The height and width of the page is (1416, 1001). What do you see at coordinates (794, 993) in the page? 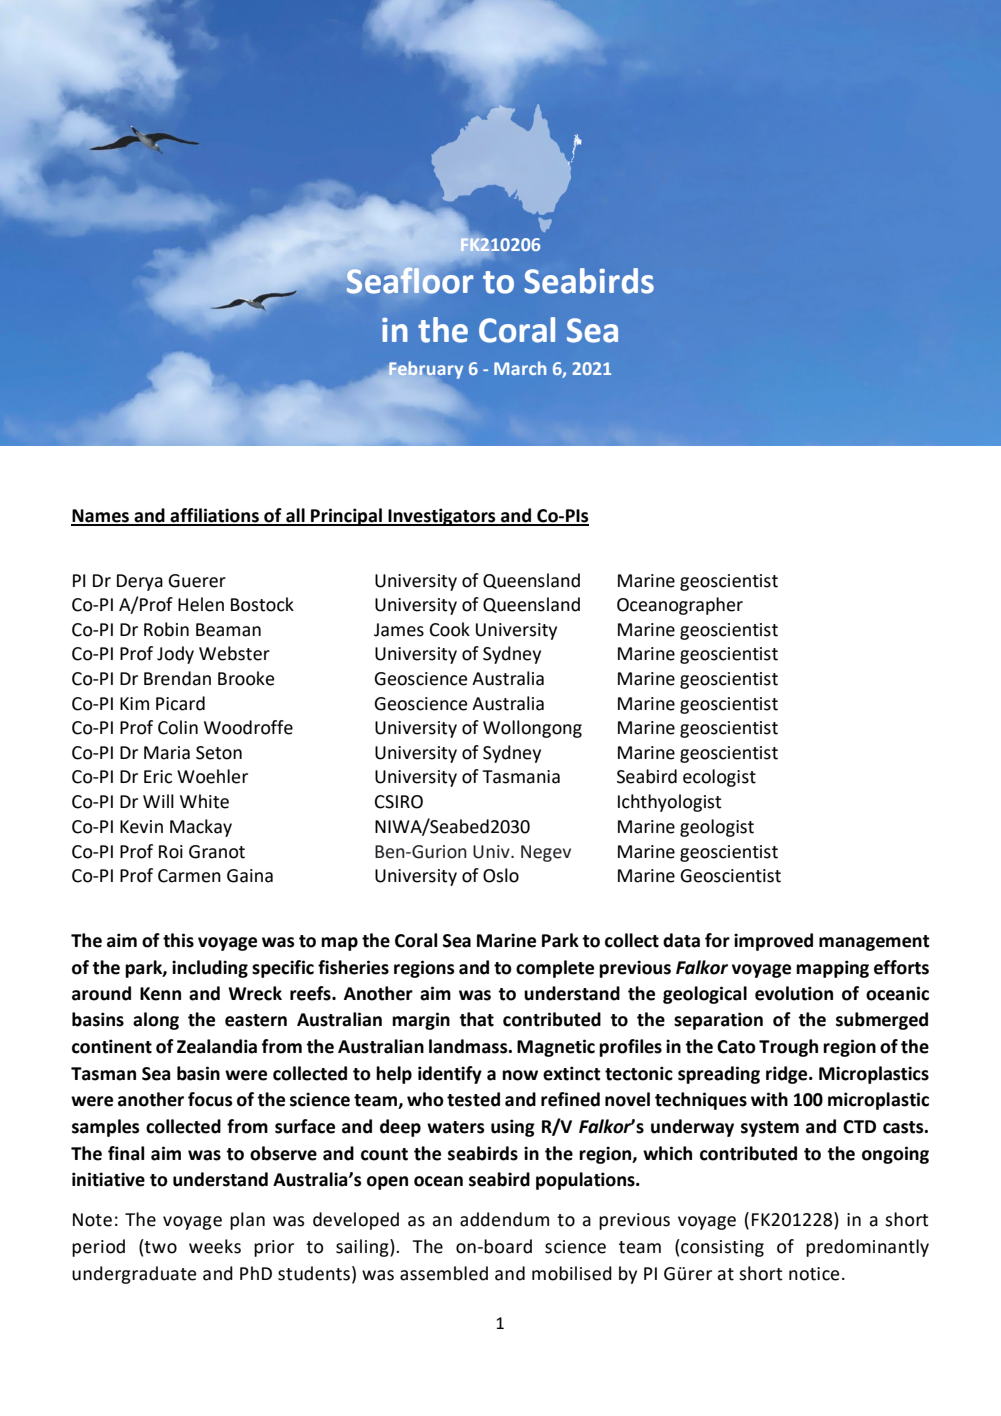
I see `evolution` at bounding box center [794, 993].
